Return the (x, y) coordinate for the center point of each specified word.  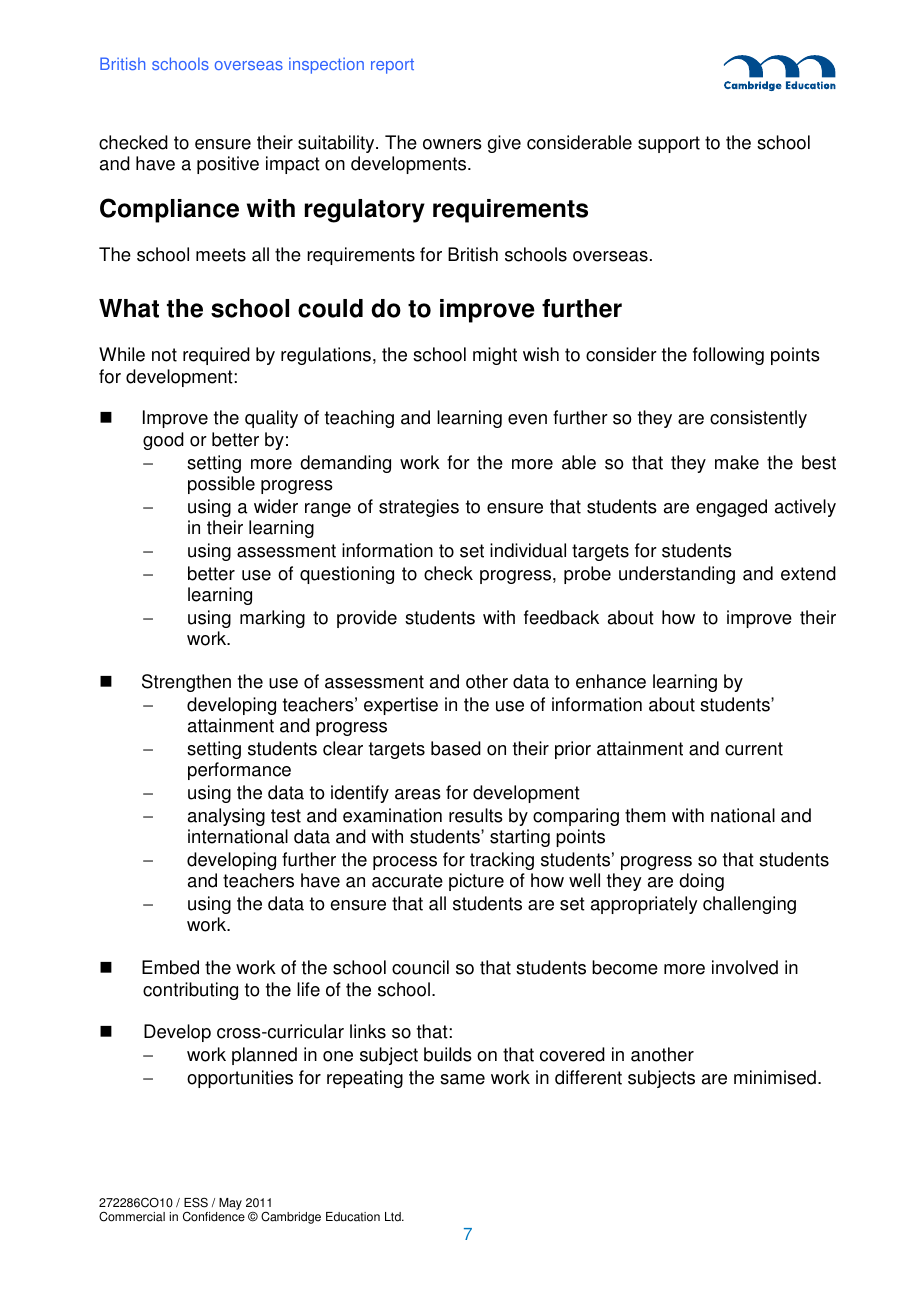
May (230, 1204)
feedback (561, 617)
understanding (677, 575)
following (728, 356)
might (495, 356)
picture (476, 882)
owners (452, 144)
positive (228, 165)
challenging (749, 905)
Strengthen (186, 683)
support (669, 144)
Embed (170, 967)
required (216, 356)
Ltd (394, 1217)
